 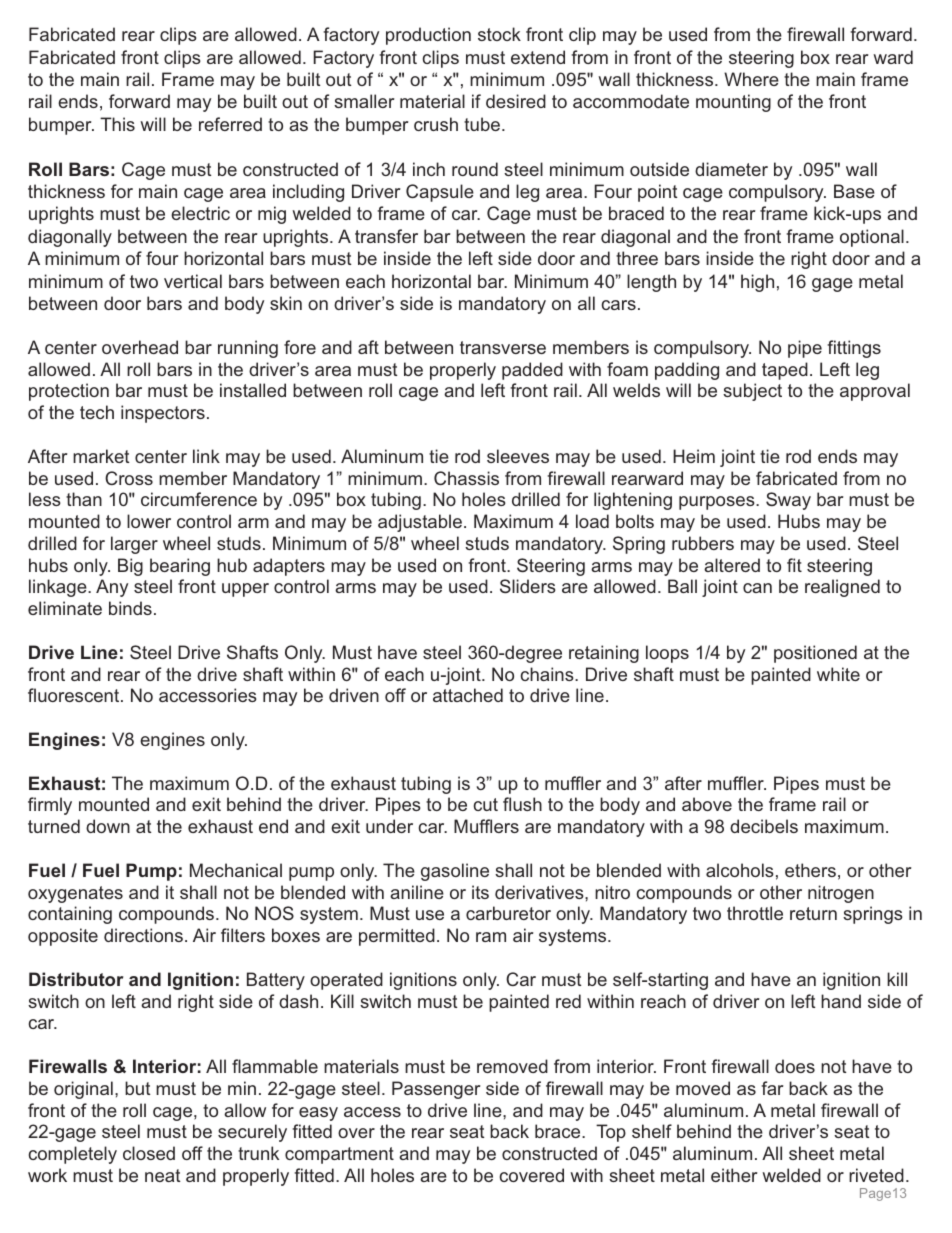 I want to click on cut, so click(x=486, y=804).
